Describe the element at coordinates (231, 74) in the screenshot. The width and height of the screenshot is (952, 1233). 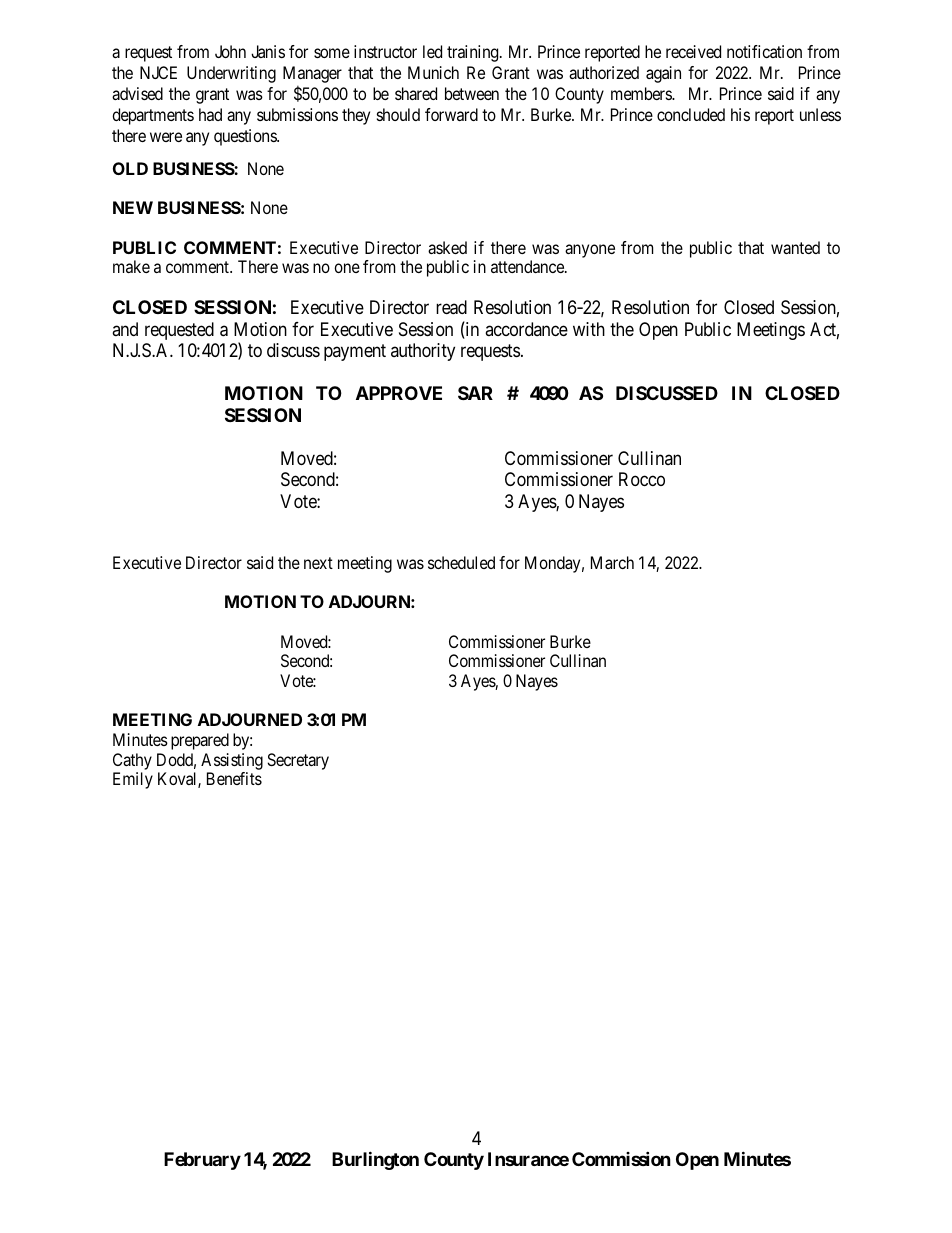
I see `Underwriting` at that location.
